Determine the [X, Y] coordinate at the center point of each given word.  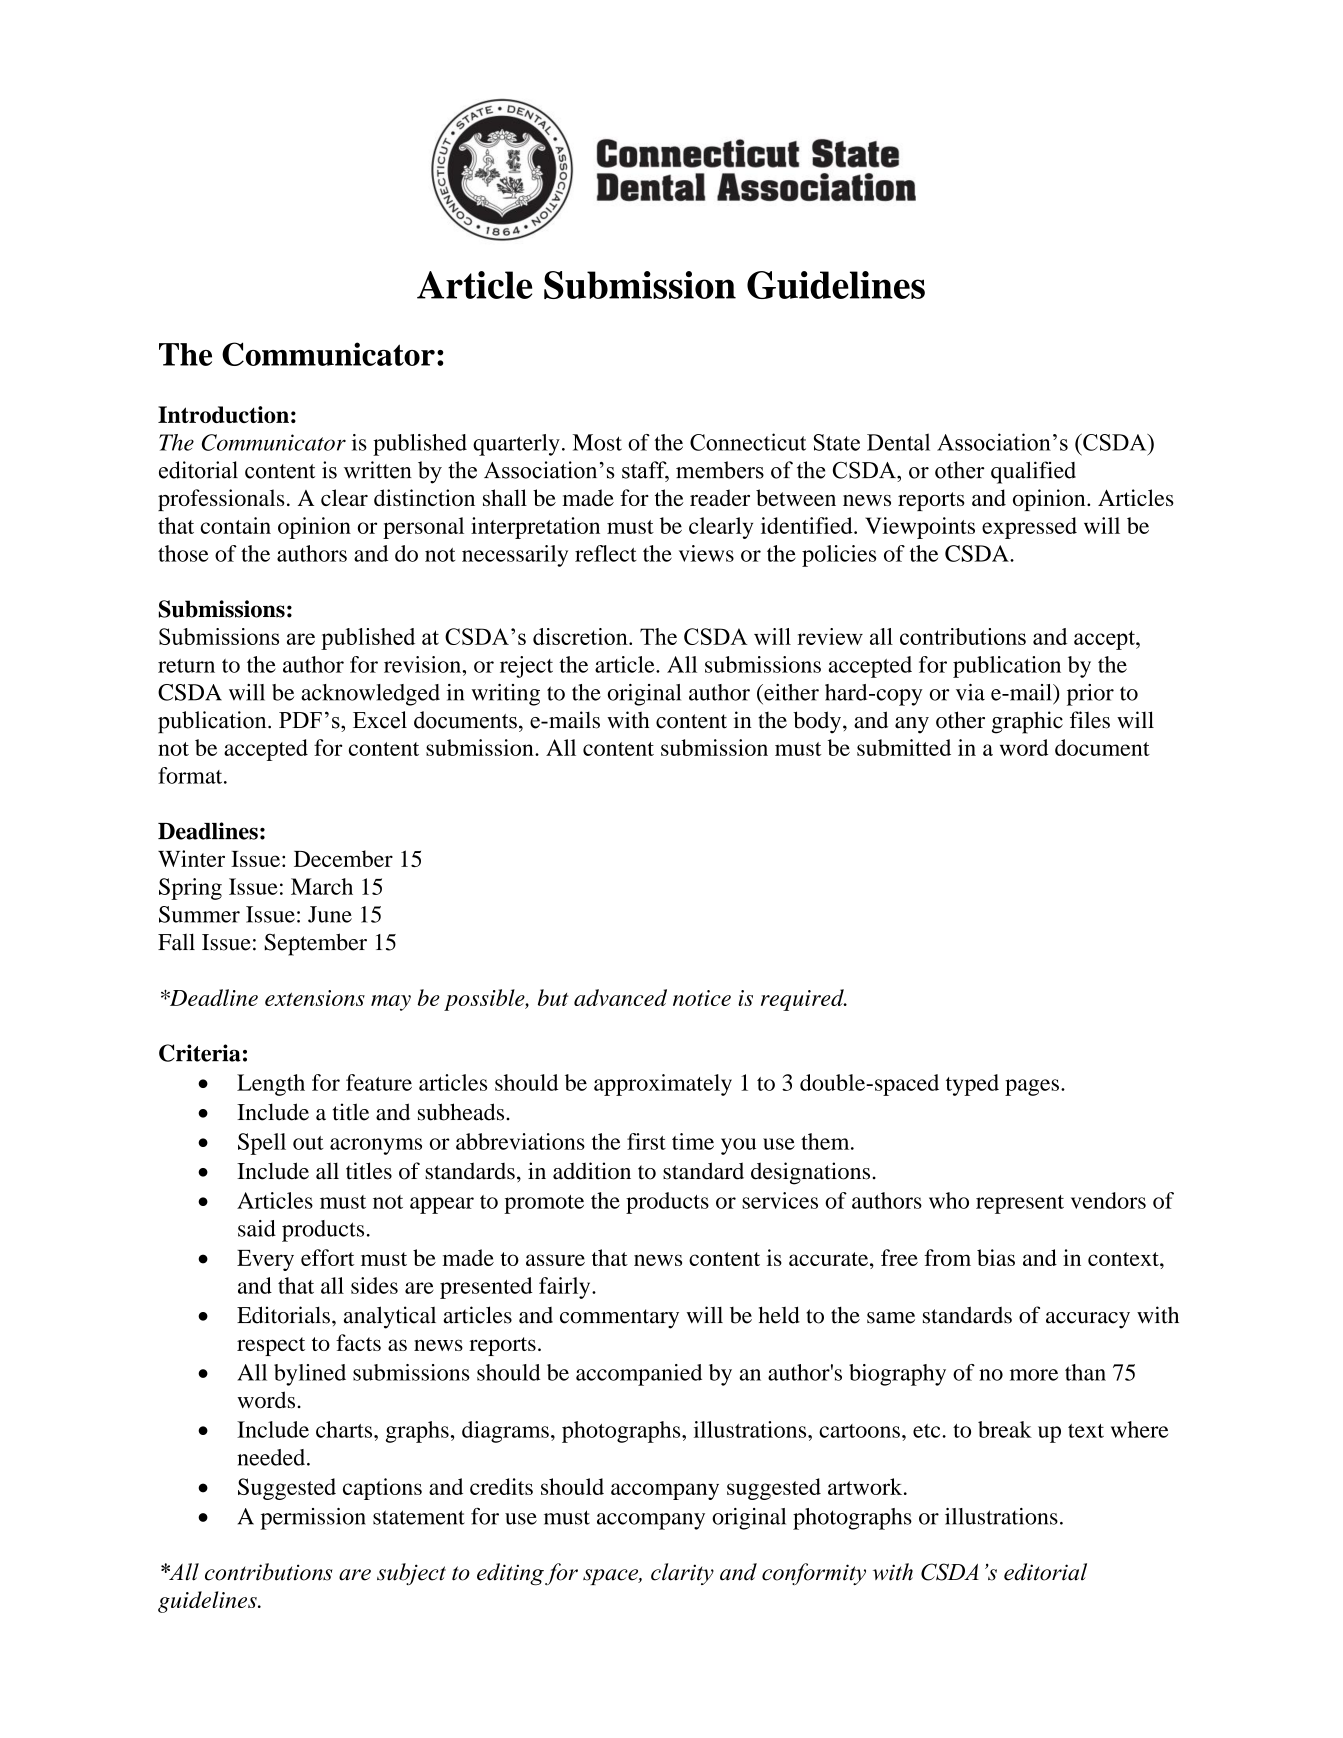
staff [645, 471]
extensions [315, 998]
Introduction [223, 414]
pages [1032, 1087]
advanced [620, 997]
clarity [682, 1574]
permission [313, 1519]
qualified [1033, 472]
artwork [866, 1486]
